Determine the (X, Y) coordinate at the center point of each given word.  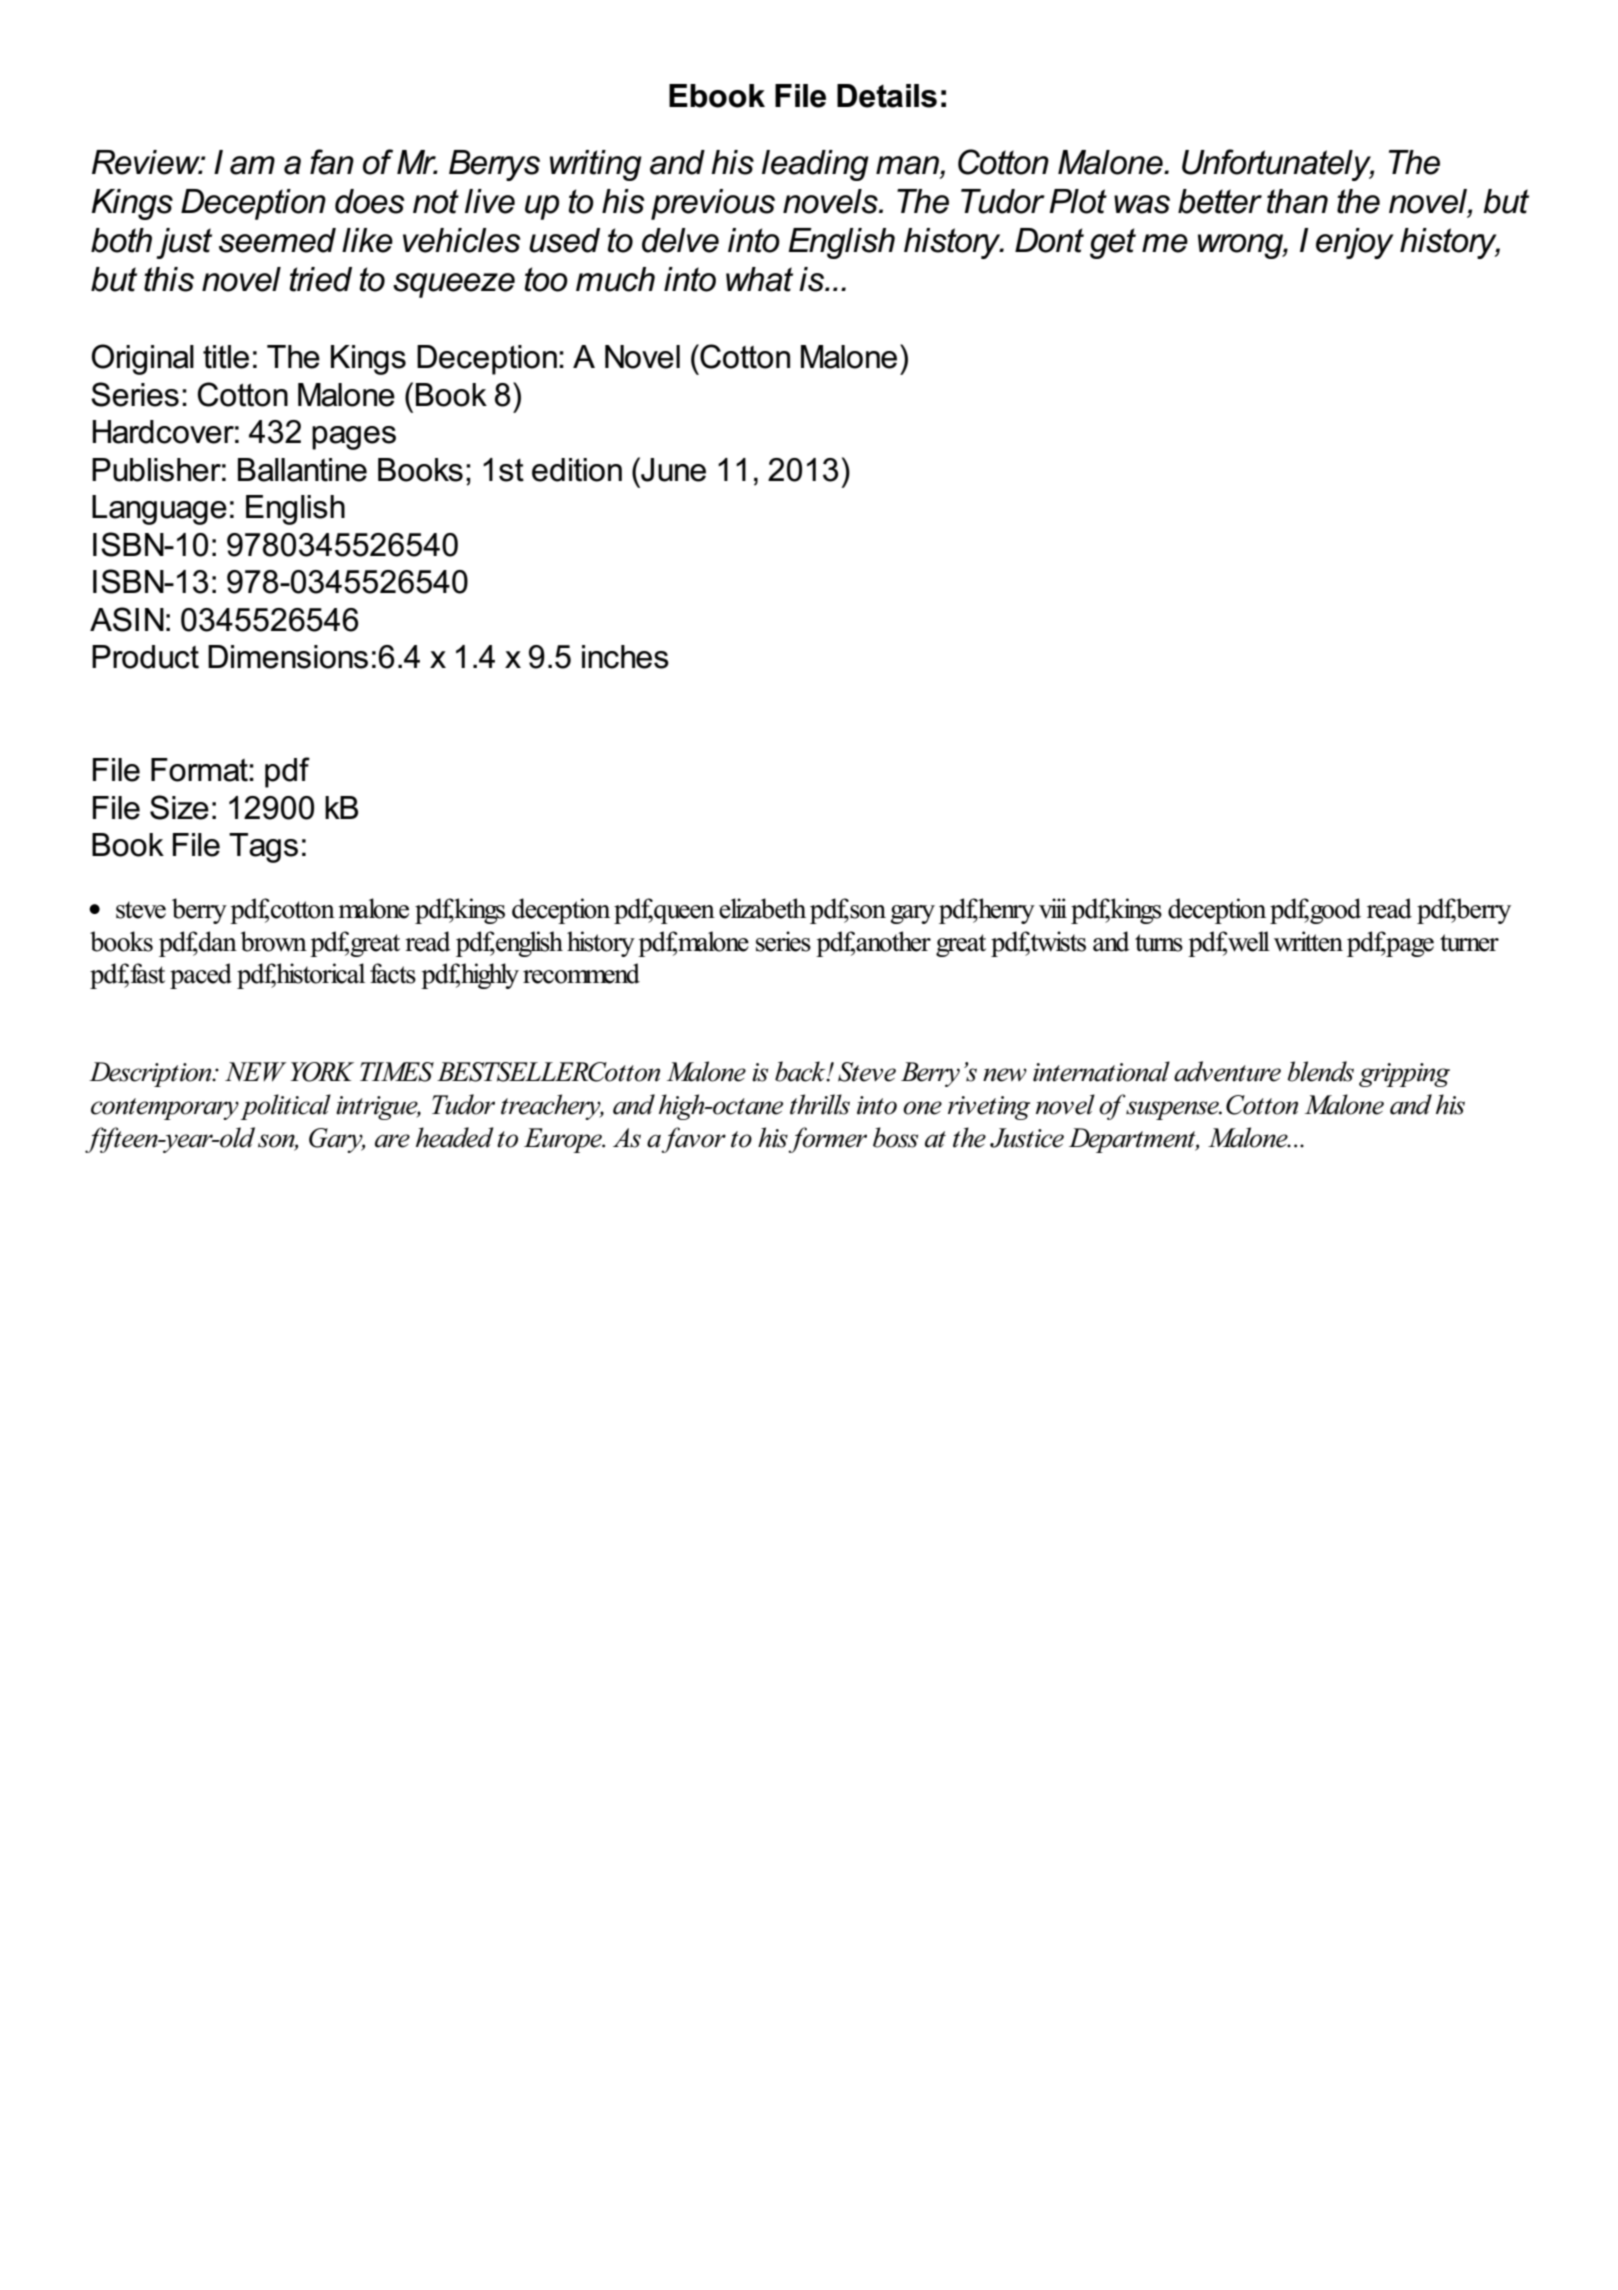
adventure (1227, 1071)
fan (332, 162)
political (285, 1107)
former (827, 1140)
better (1220, 201)
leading (815, 165)
